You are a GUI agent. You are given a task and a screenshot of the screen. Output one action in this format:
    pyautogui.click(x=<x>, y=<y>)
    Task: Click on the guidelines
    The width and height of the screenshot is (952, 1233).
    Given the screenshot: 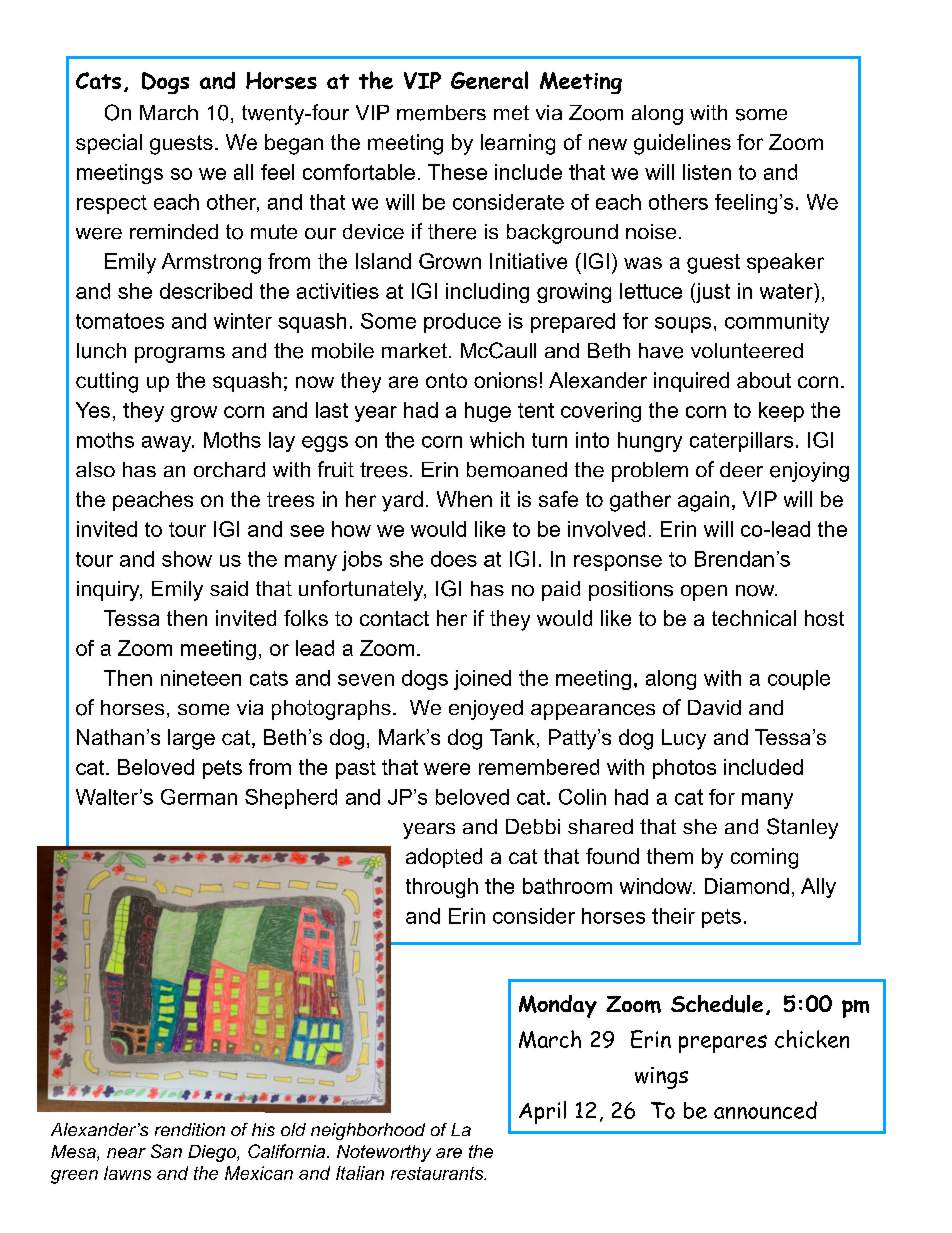 What is the action you would take?
    pyautogui.click(x=682, y=144)
